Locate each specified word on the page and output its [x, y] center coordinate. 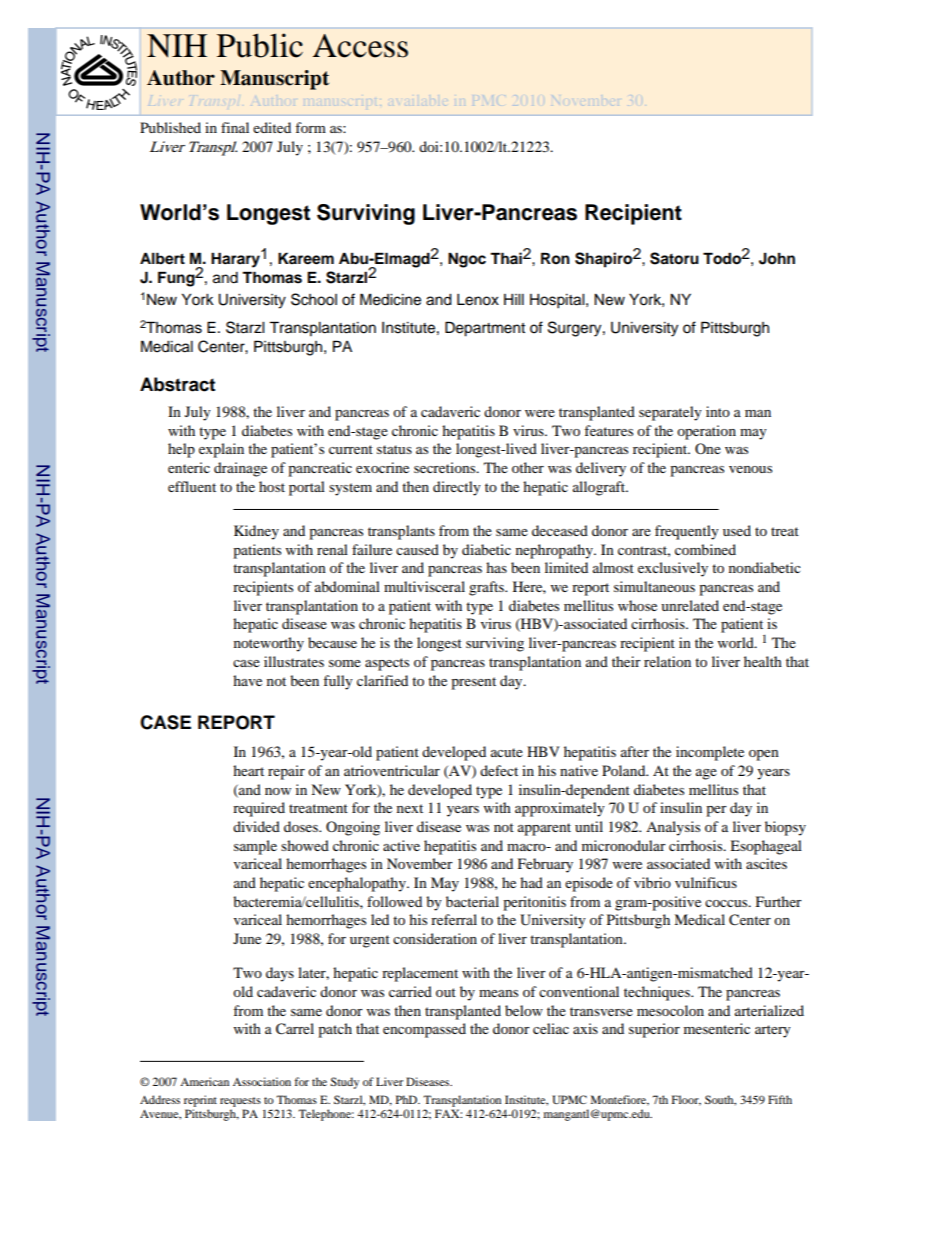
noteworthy [269, 644]
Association [262, 1081]
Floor [686, 1100]
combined [705, 549]
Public [260, 45]
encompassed [424, 1030]
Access [360, 46]
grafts [487, 588]
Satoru [674, 258]
